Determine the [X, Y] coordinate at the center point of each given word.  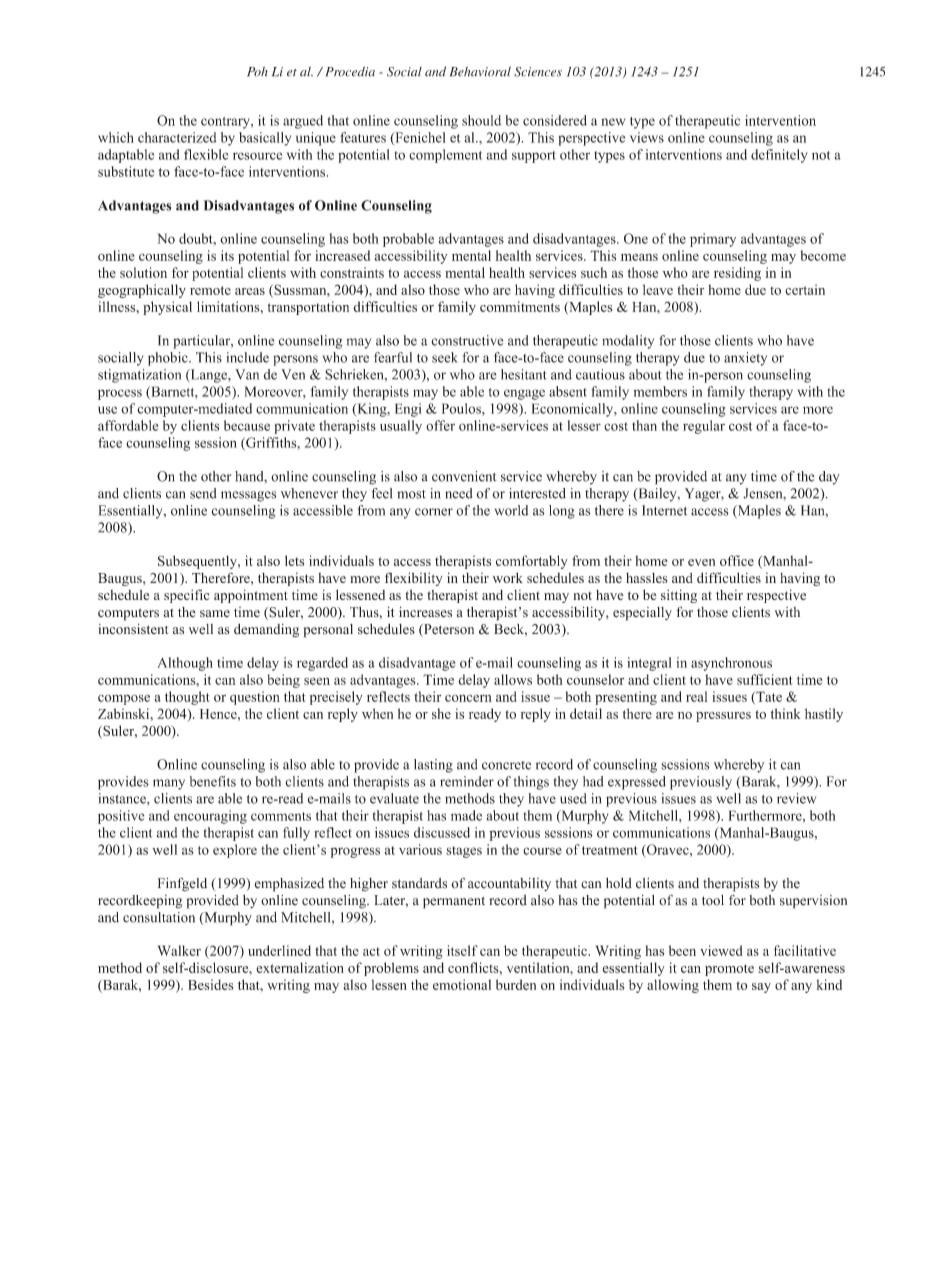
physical [167, 308]
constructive [467, 340]
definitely [779, 156]
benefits [213, 781]
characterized [177, 137]
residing [737, 274]
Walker [179, 950]
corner [434, 512]
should [481, 120]
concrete [506, 765]
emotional [462, 984]
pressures [723, 717]
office [737, 560]
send [203, 493]
